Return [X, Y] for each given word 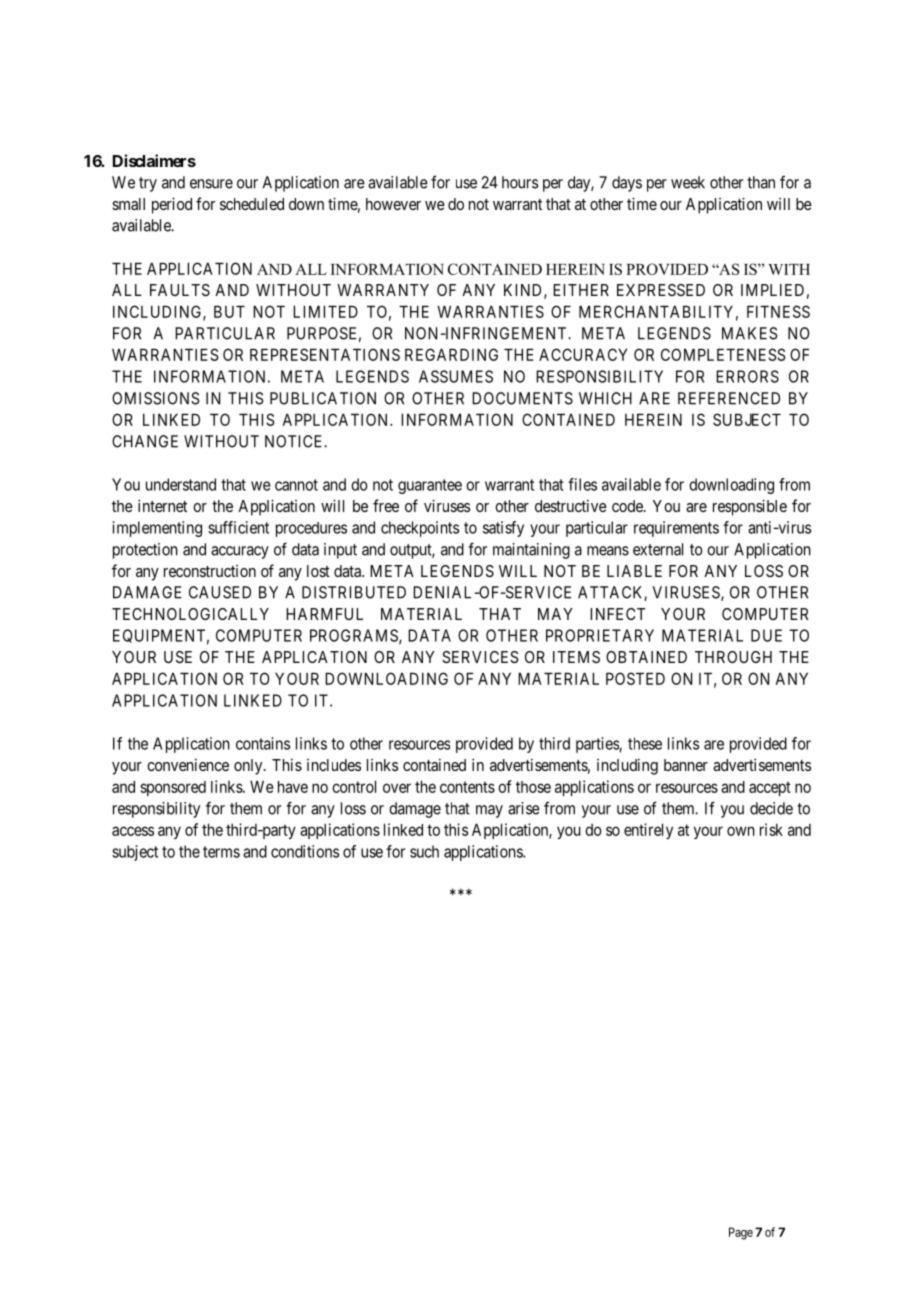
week [688, 182]
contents [467, 787]
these [645, 743]
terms [221, 852]
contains [263, 743]
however [393, 204]
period [172, 205]
